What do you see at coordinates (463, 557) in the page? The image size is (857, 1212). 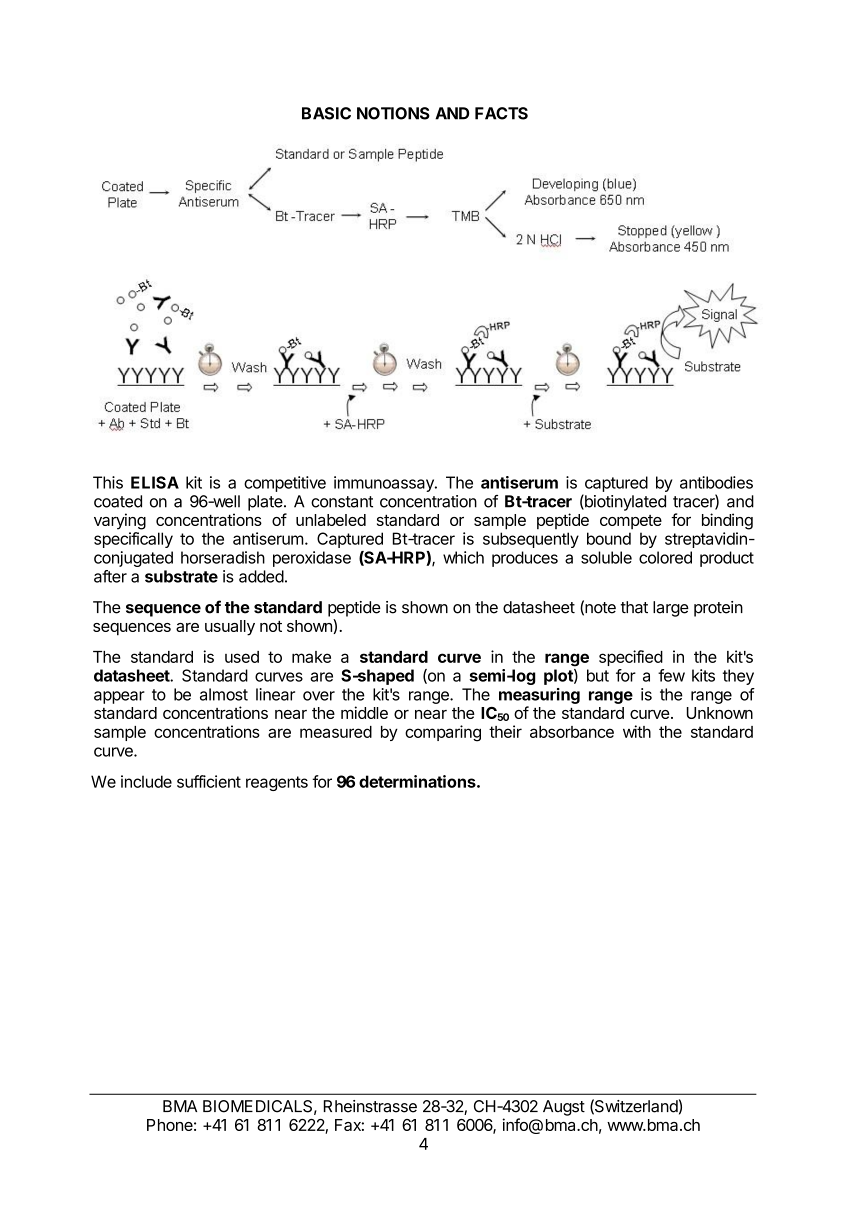 I see `which` at bounding box center [463, 557].
